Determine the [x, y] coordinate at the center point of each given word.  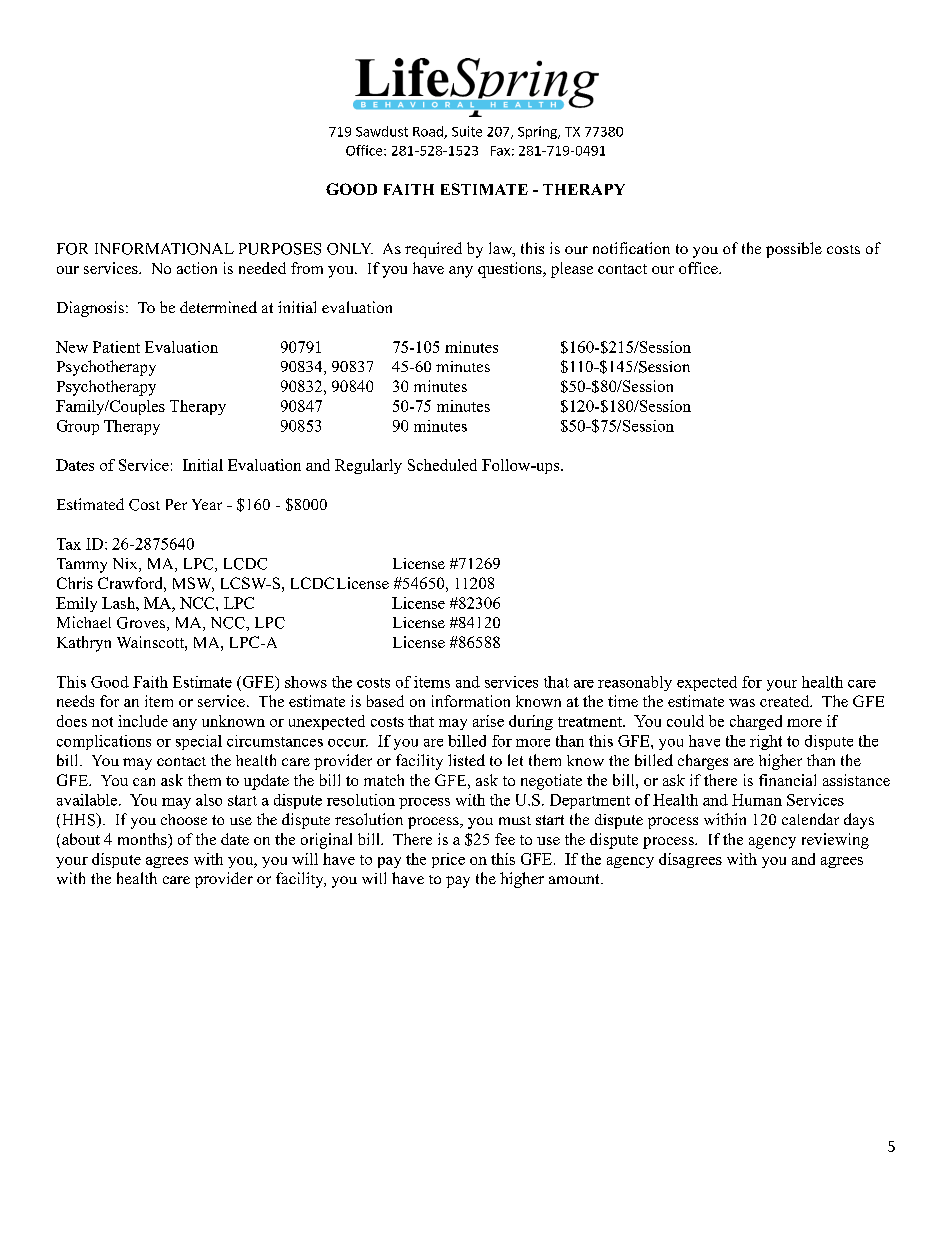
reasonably [635, 683]
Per [176, 504]
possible [794, 250]
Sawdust [382, 131]
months [143, 840]
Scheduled [442, 465]
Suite [467, 131]
